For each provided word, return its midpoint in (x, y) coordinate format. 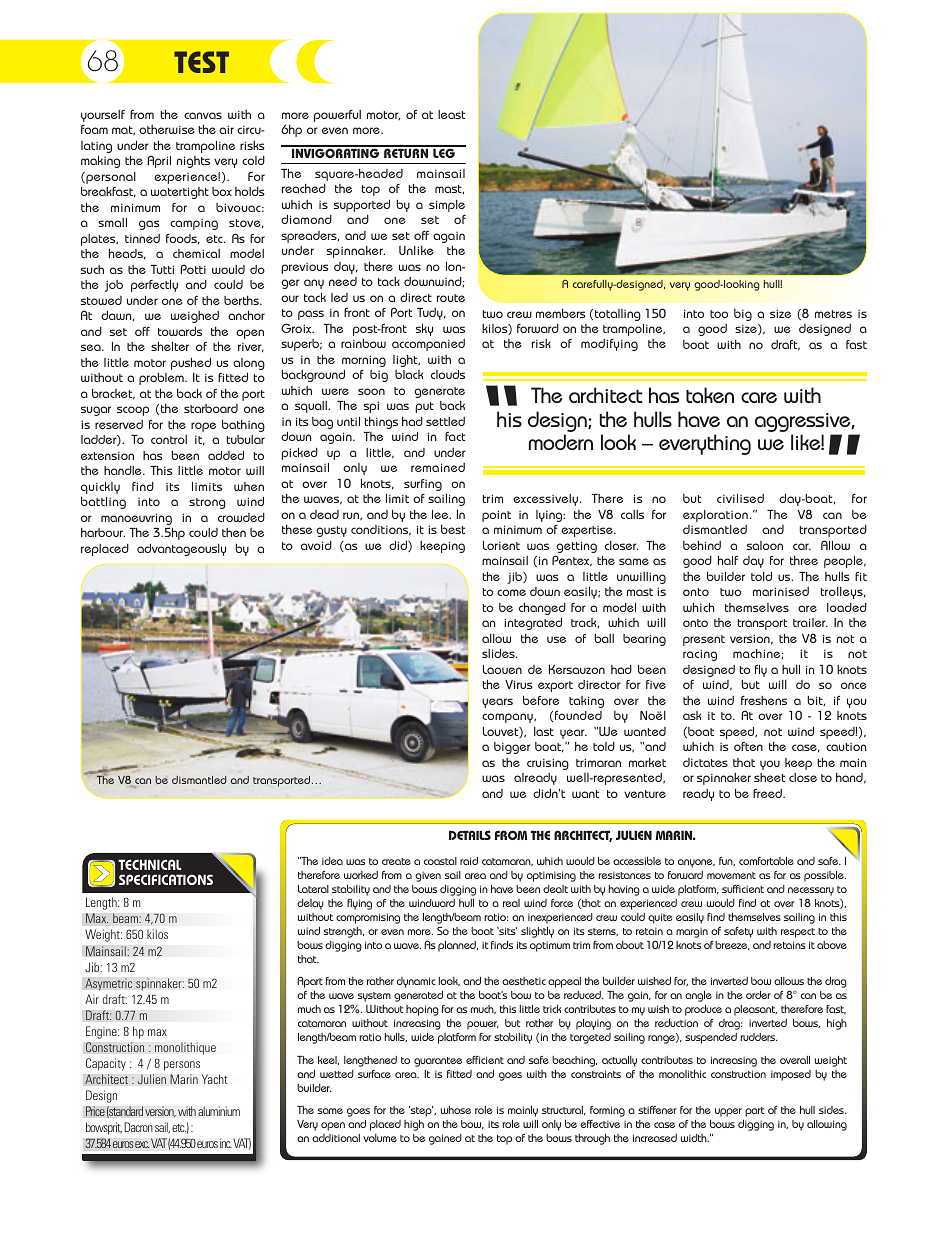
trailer (810, 622)
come (511, 592)
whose (456, 1110)
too (719, 314)
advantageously (181, 550)
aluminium (219, 1111)
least (451, 114)
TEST (201, 62)
